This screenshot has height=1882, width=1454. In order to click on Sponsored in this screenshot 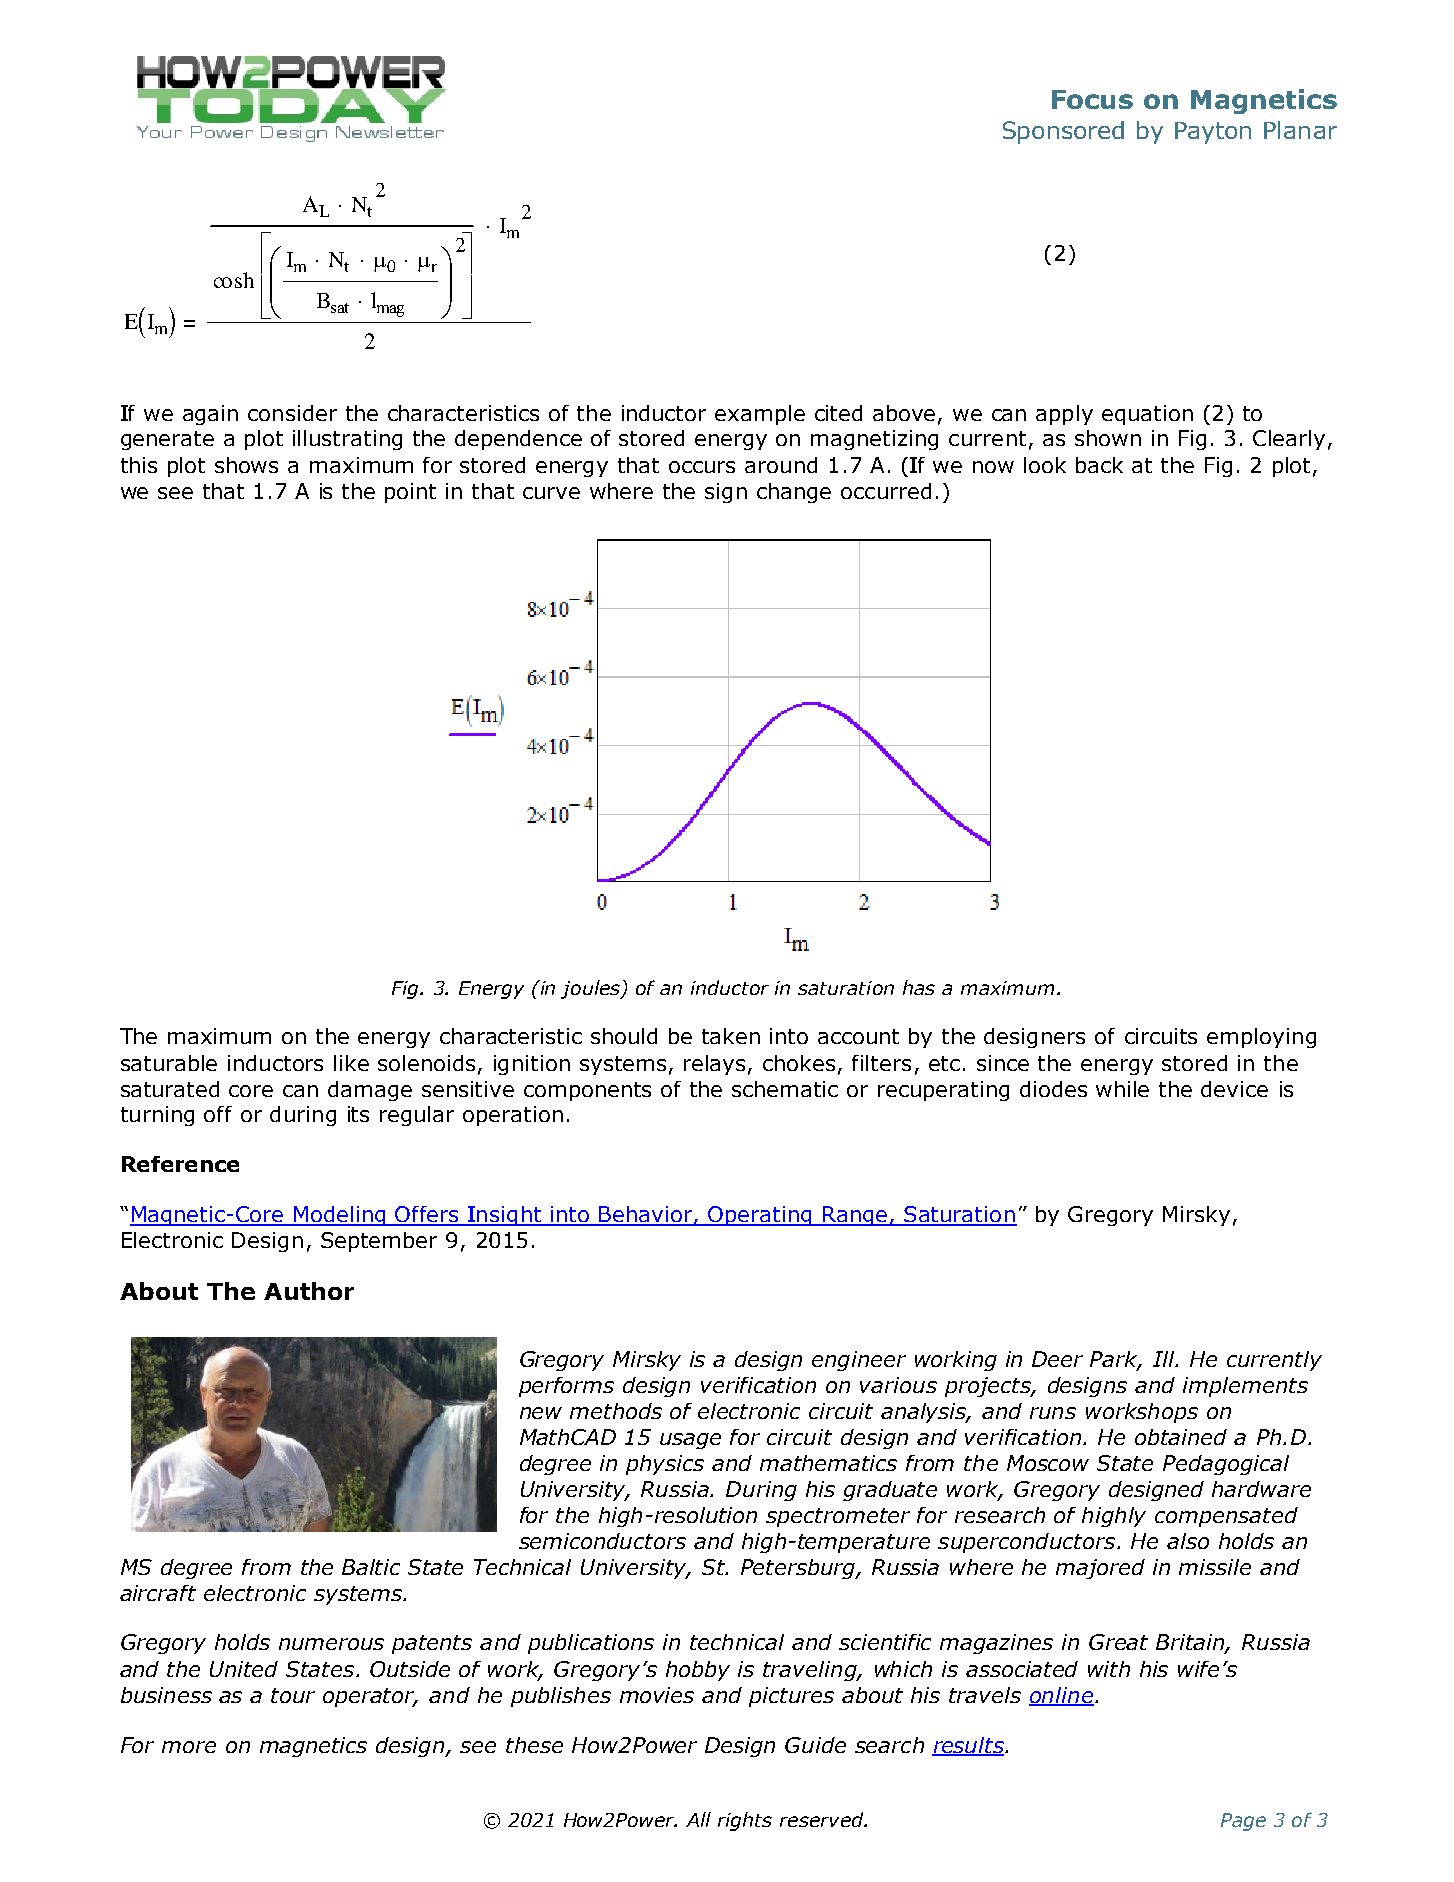, I will do `click(1063, 132)`.
